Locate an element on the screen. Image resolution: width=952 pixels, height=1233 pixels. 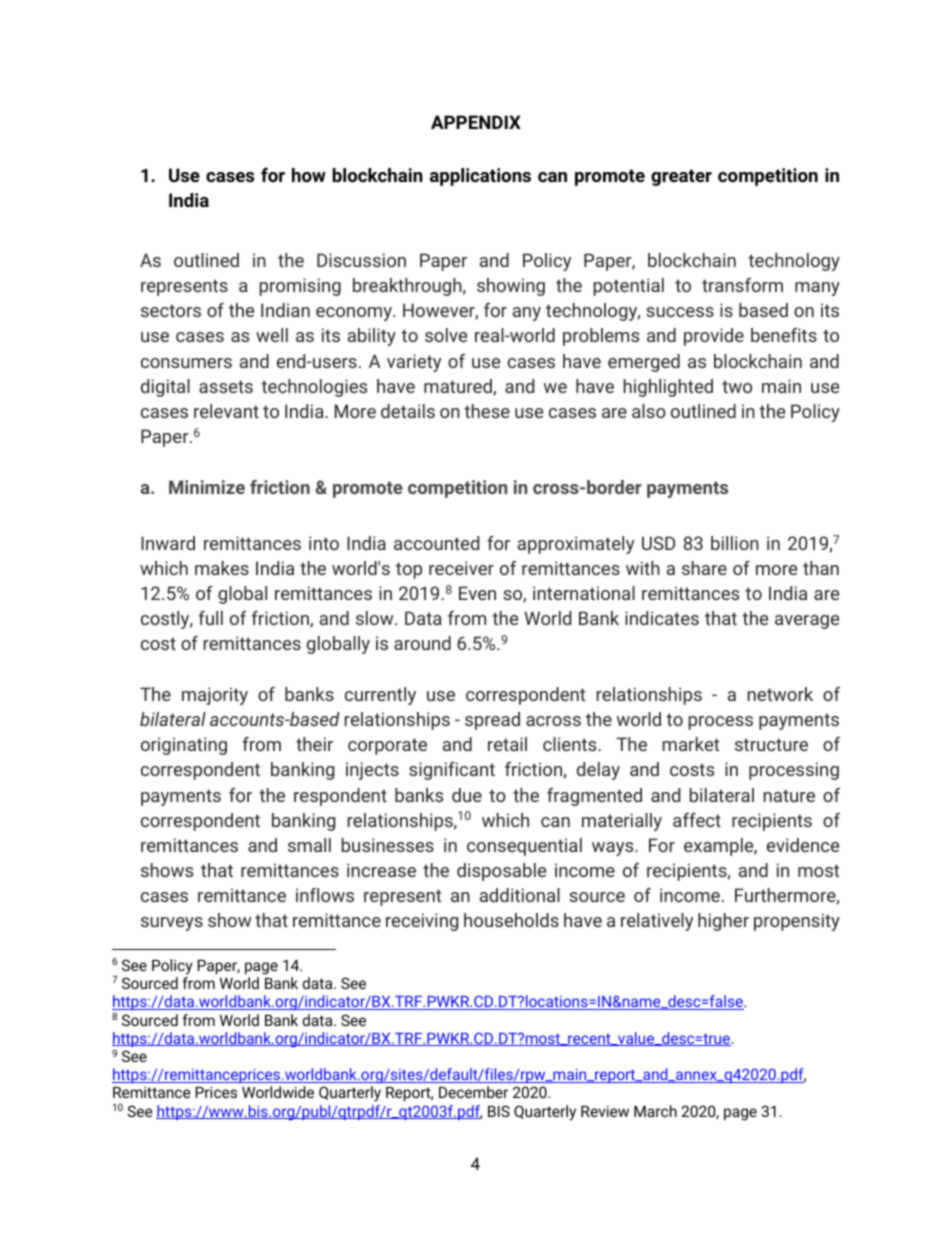
full is located at coordinates (211, 618).
